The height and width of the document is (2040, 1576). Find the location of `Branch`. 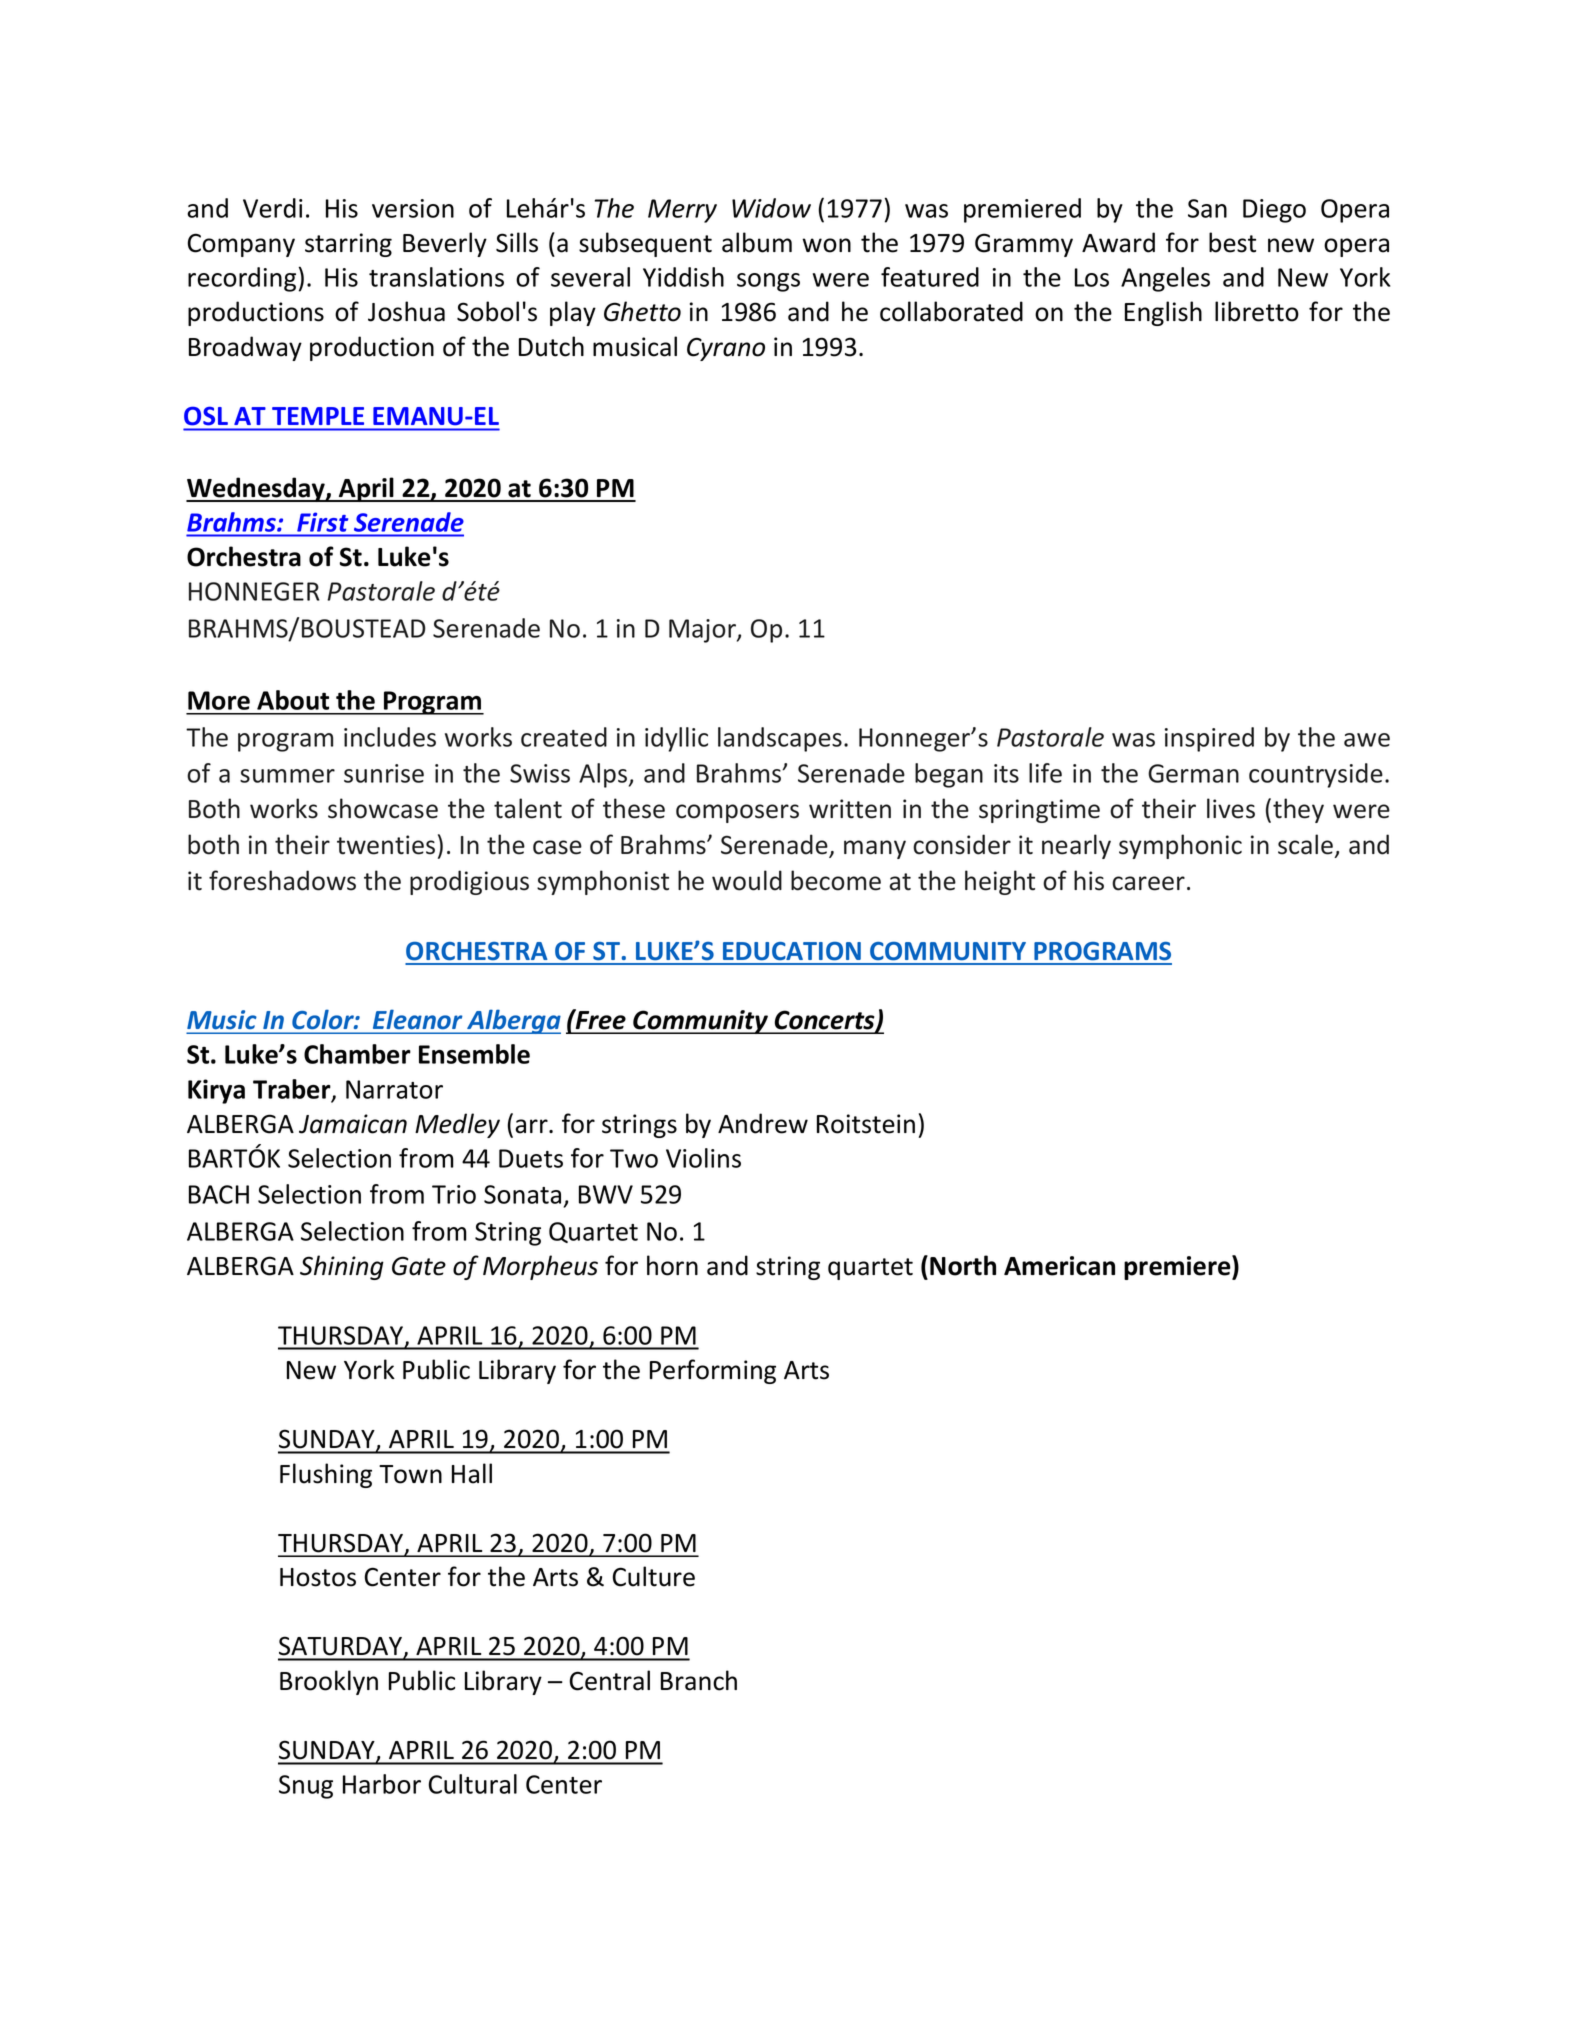

Branch is located at coordinates (699, 1680).
